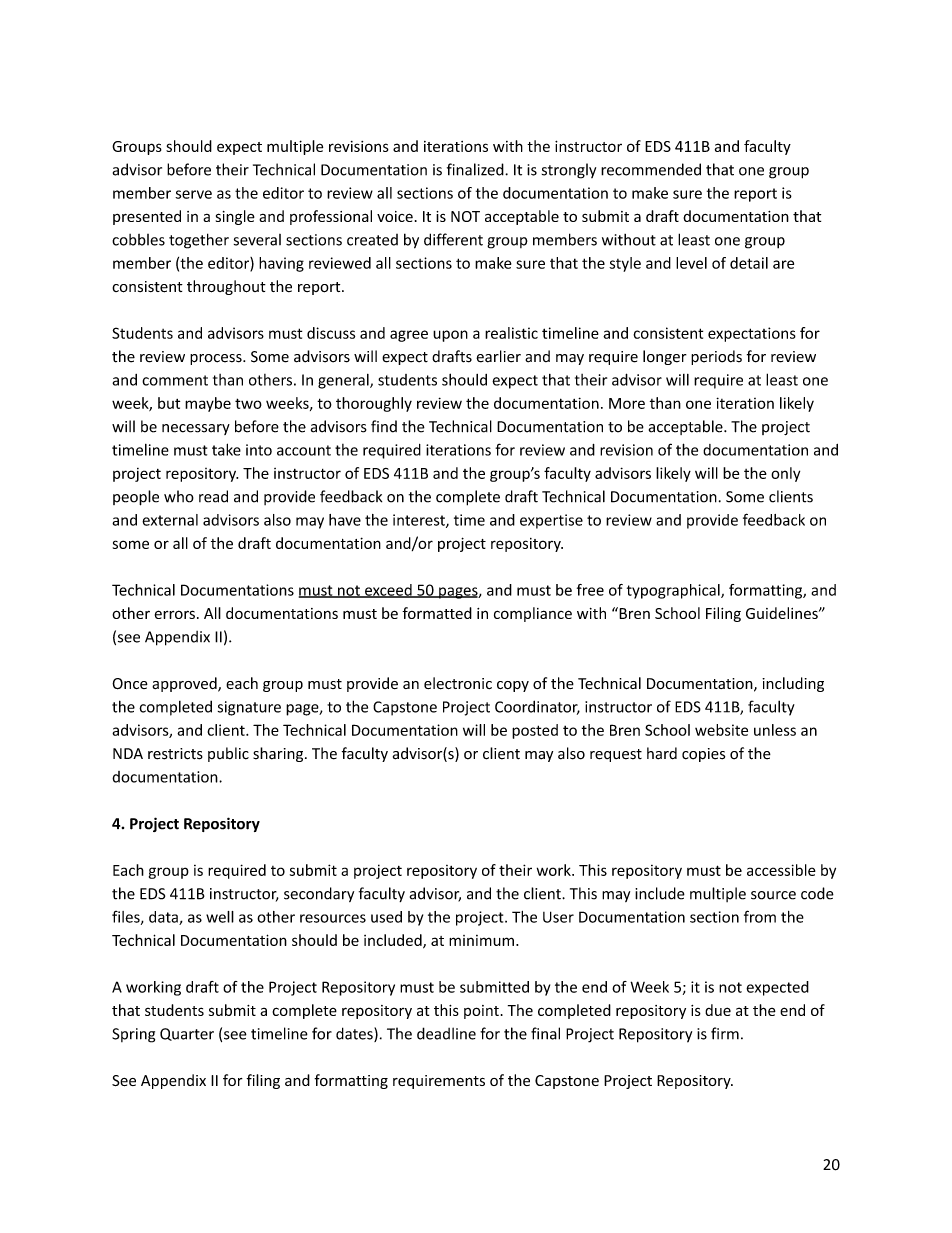 This screenshot has width=952, height=1233. Describe the element at coordinates (437, 613) in the screenshot. I see `formatted` at that location.
